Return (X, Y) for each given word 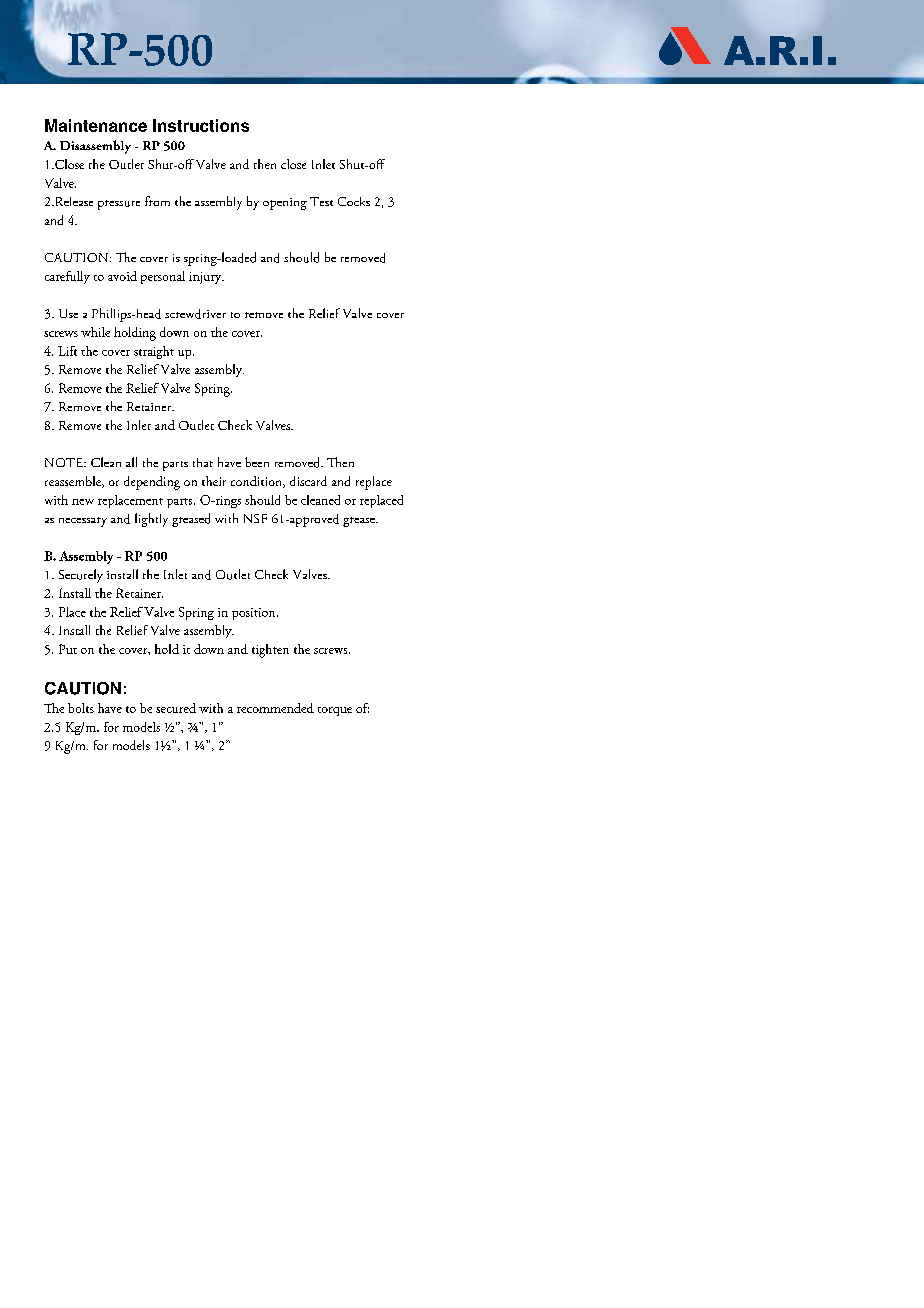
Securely (81, 576)
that (203, 462)
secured (176, 708)
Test (321, 201)
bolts (81, 708)
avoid (122, 276)
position (255, 614)
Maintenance (96, 125)
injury (206, 278)
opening (285, 204)
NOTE (65, 462)
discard (308, 481)
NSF (255, 518)
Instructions (201, 125)
